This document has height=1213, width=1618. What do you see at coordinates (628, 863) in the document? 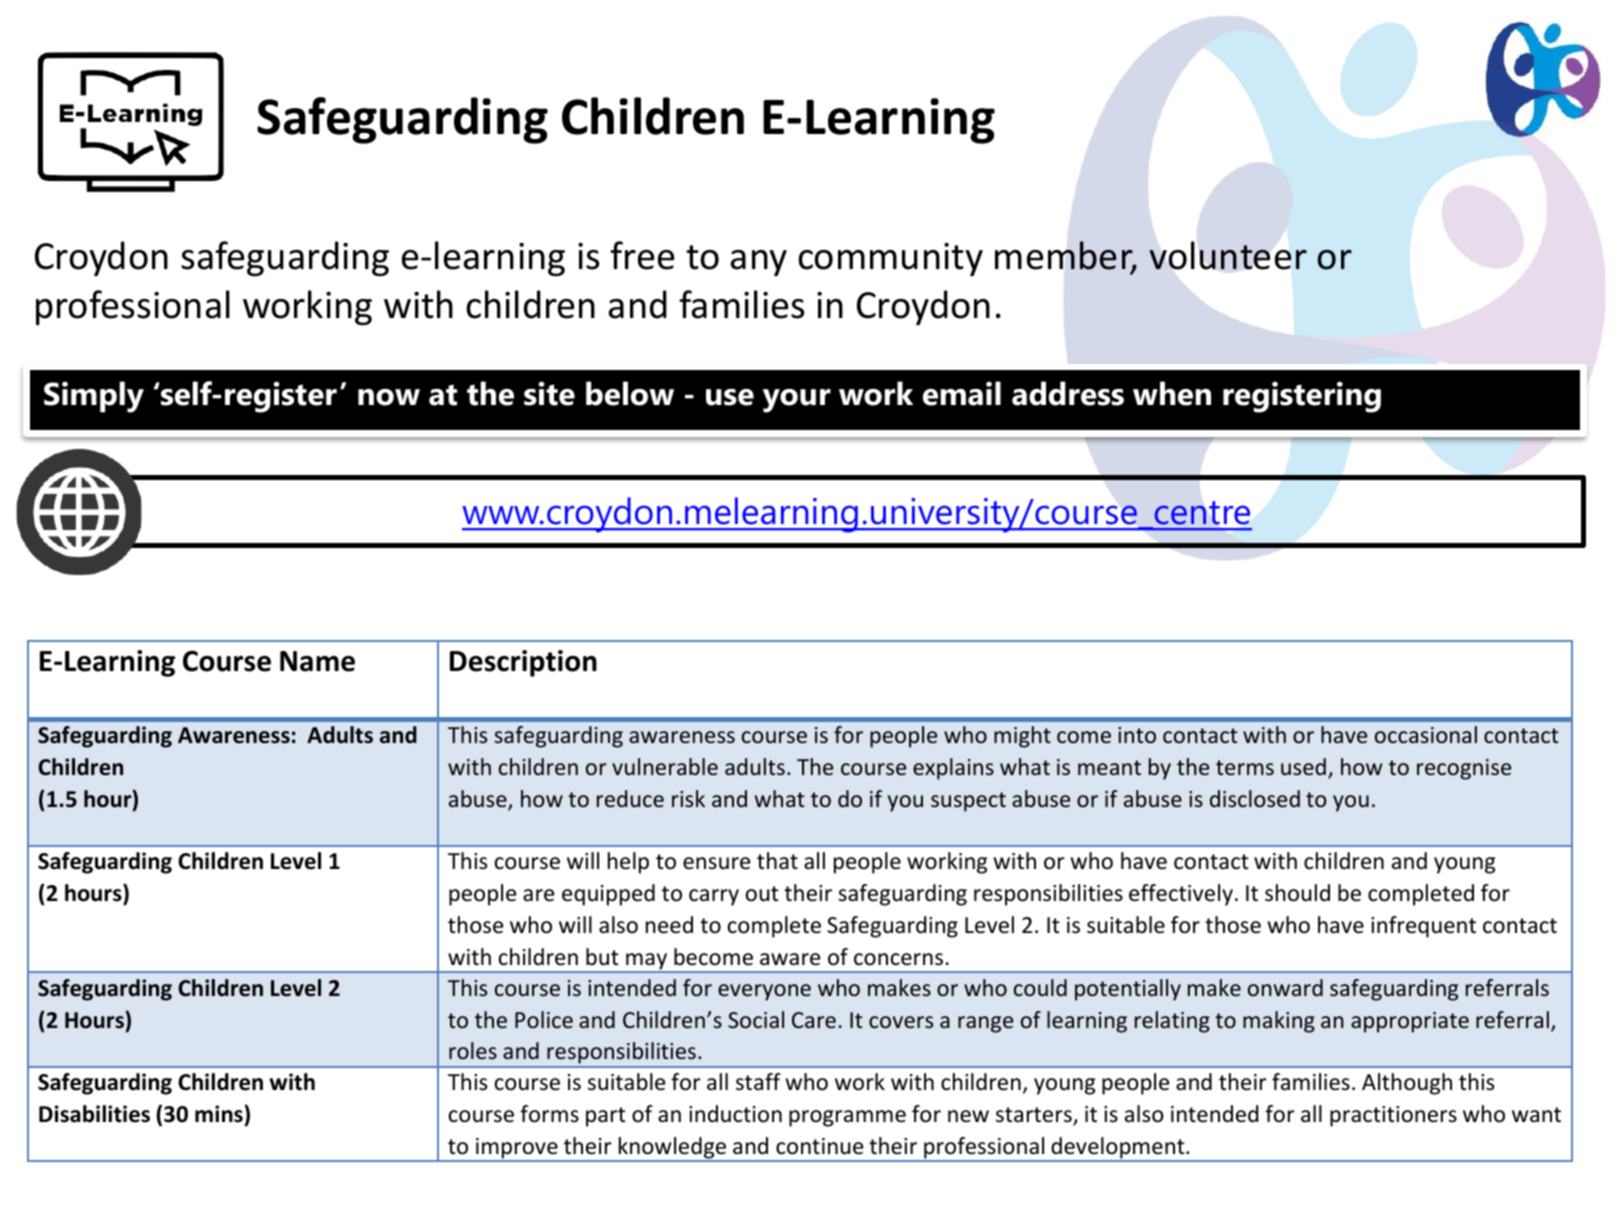
I see `help` at bounding box center [628, 863].
